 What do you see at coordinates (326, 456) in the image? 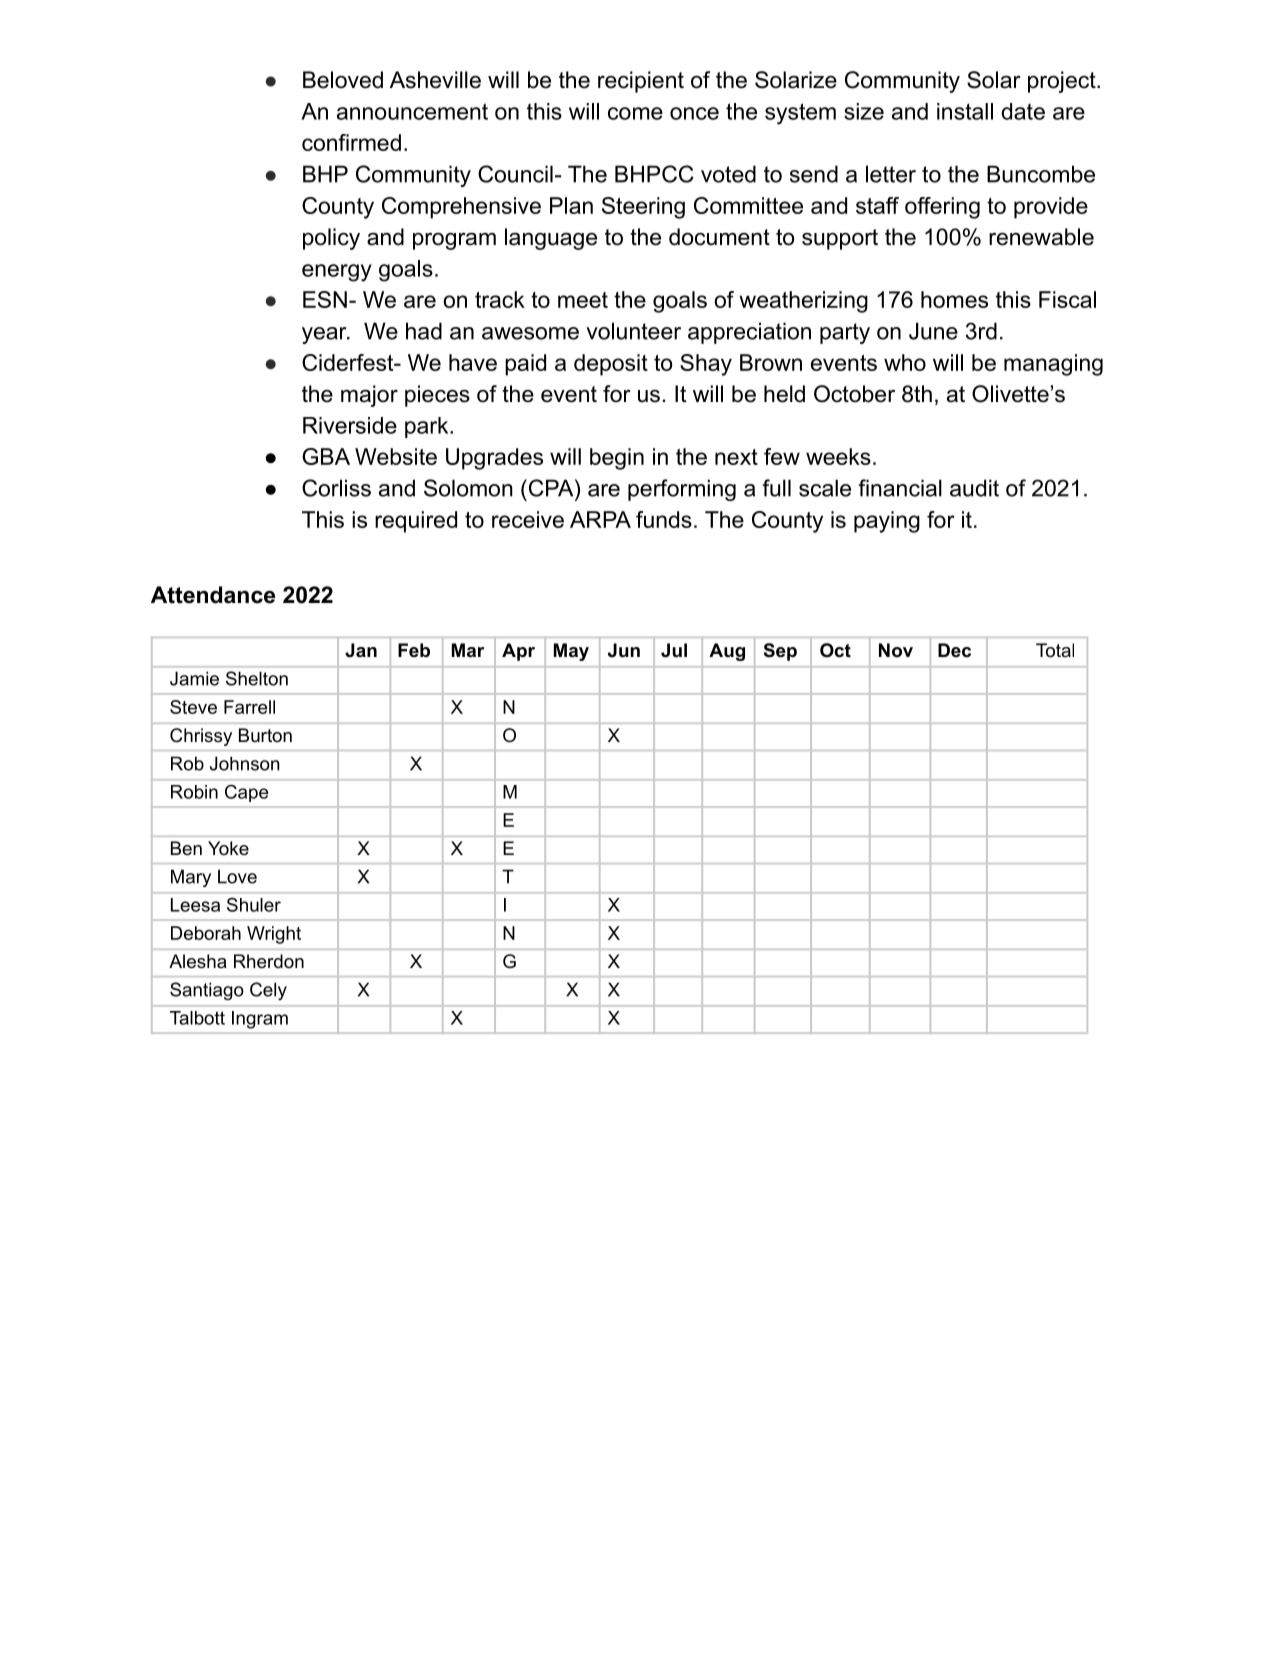
I see `GBA` at bounding box center [326, 456].
